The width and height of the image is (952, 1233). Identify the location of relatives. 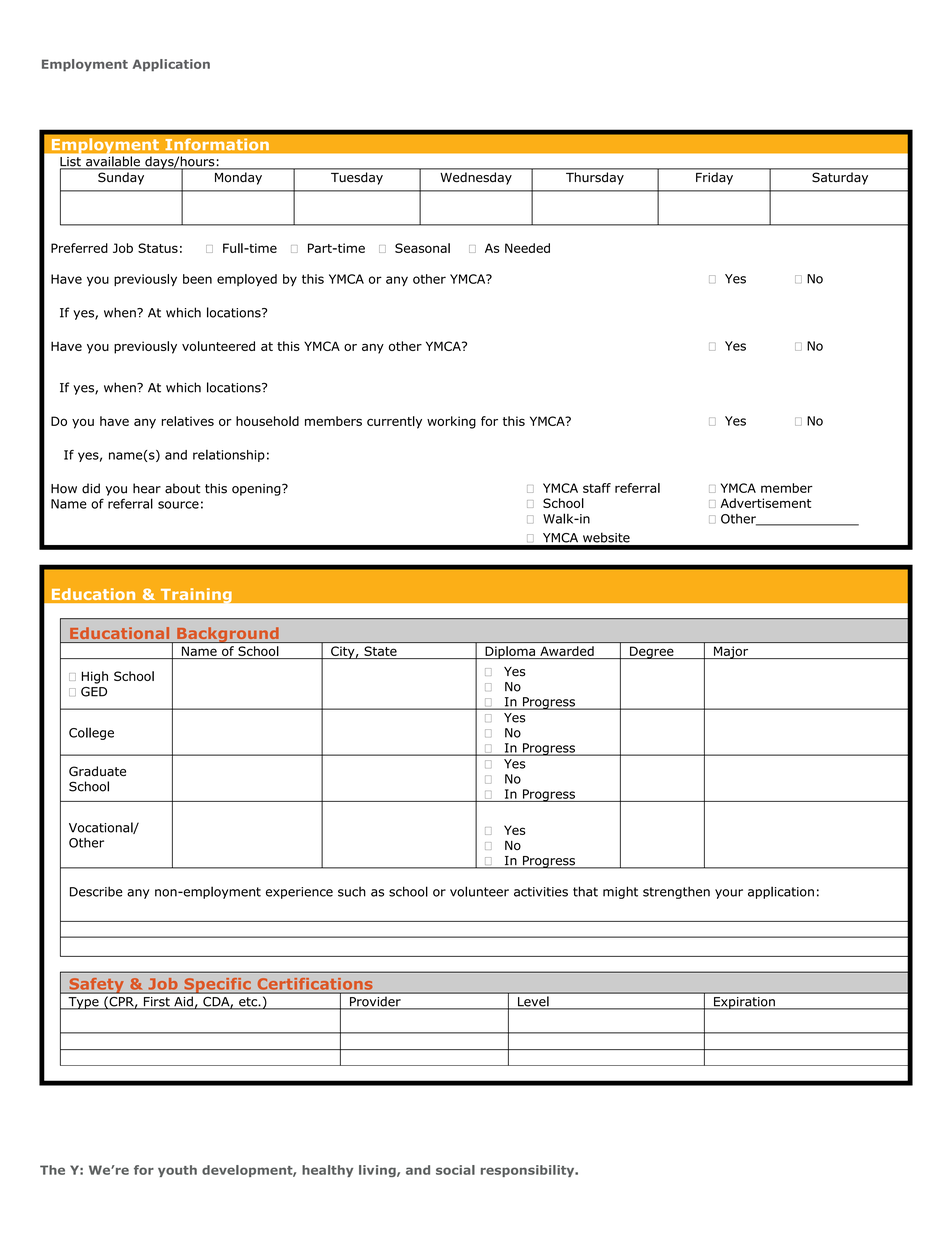
(188, 421).
